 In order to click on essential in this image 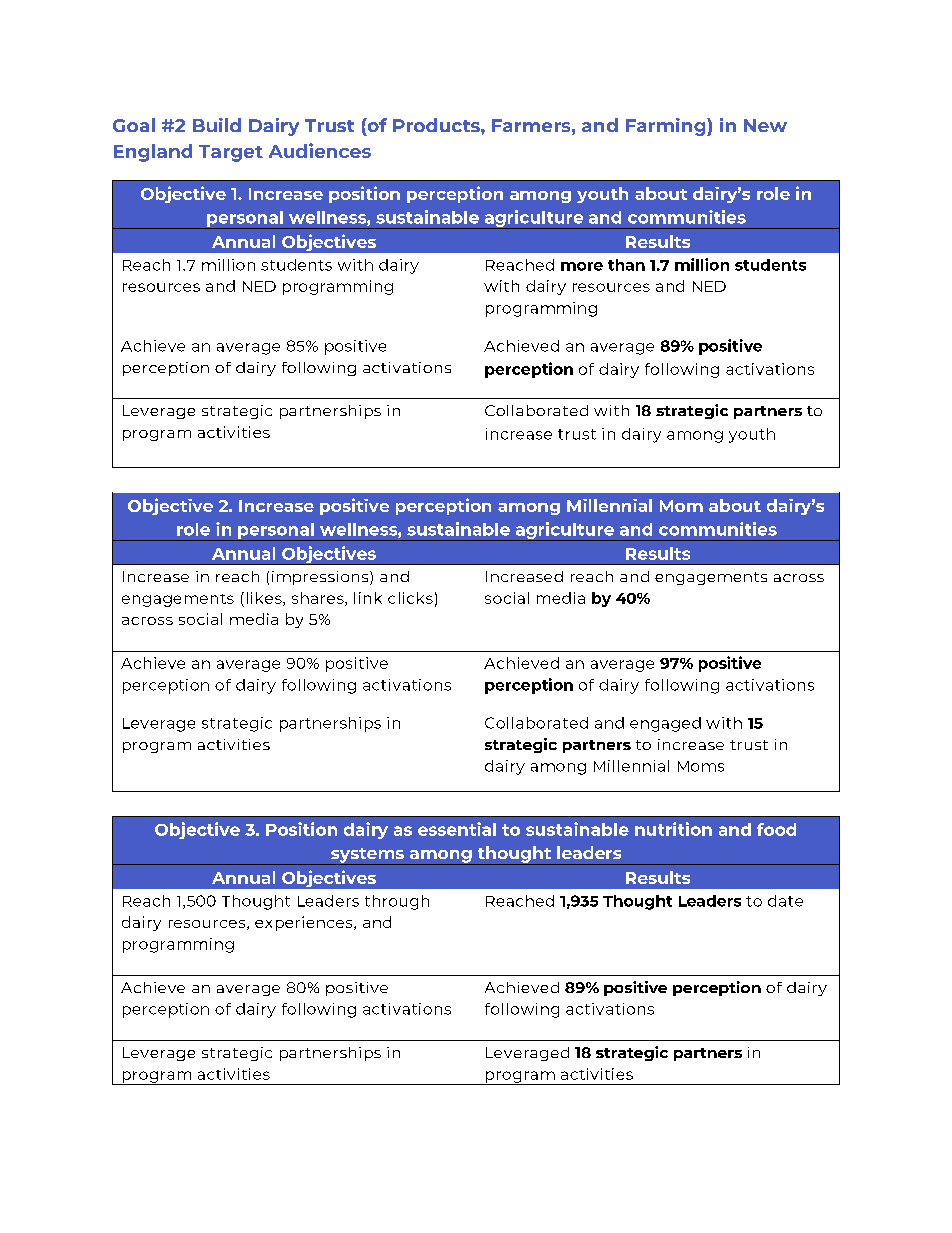, I will do `click(457, 829)`.
